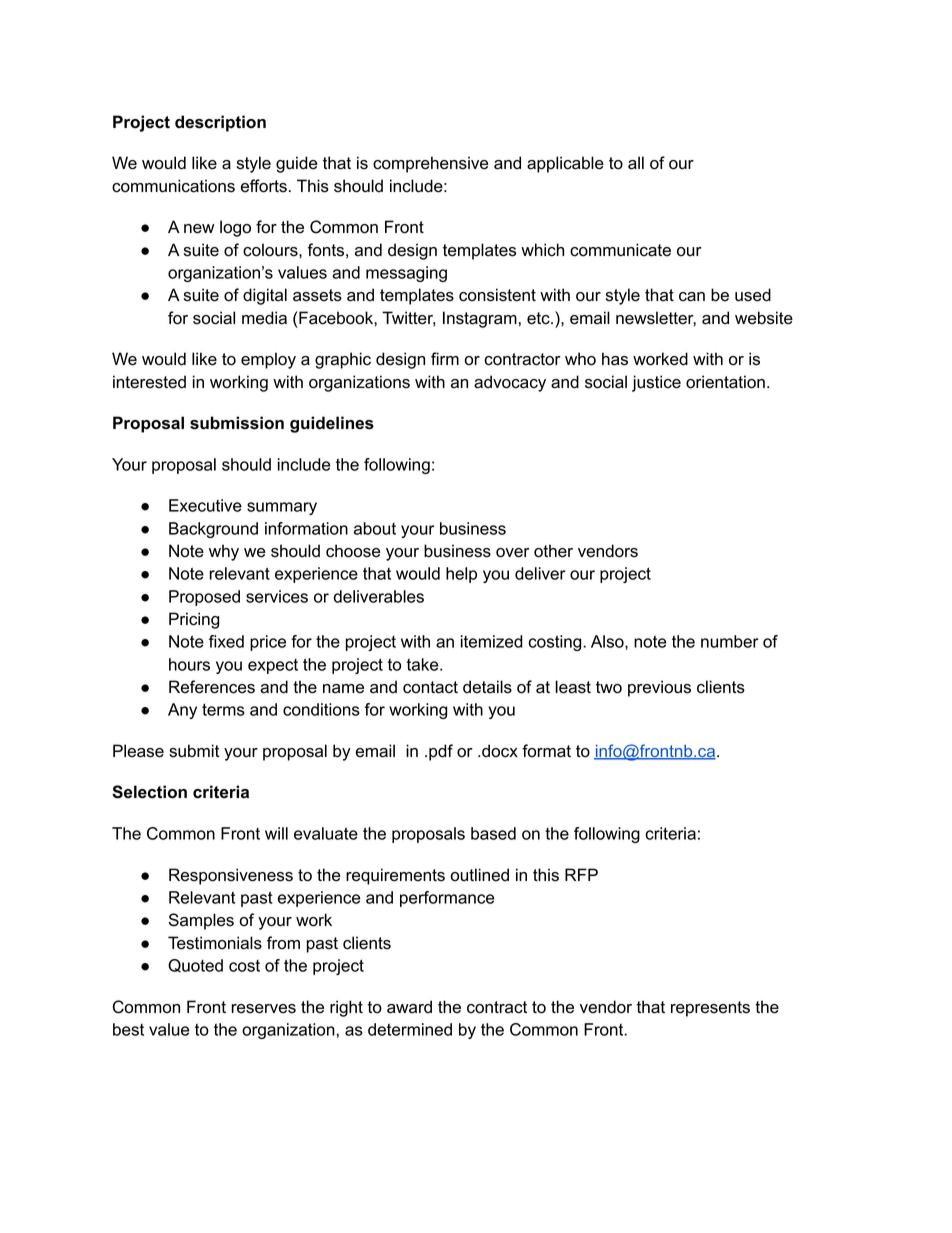 The image size is (952, 1233). I want to click on description, so click(220, 123).
